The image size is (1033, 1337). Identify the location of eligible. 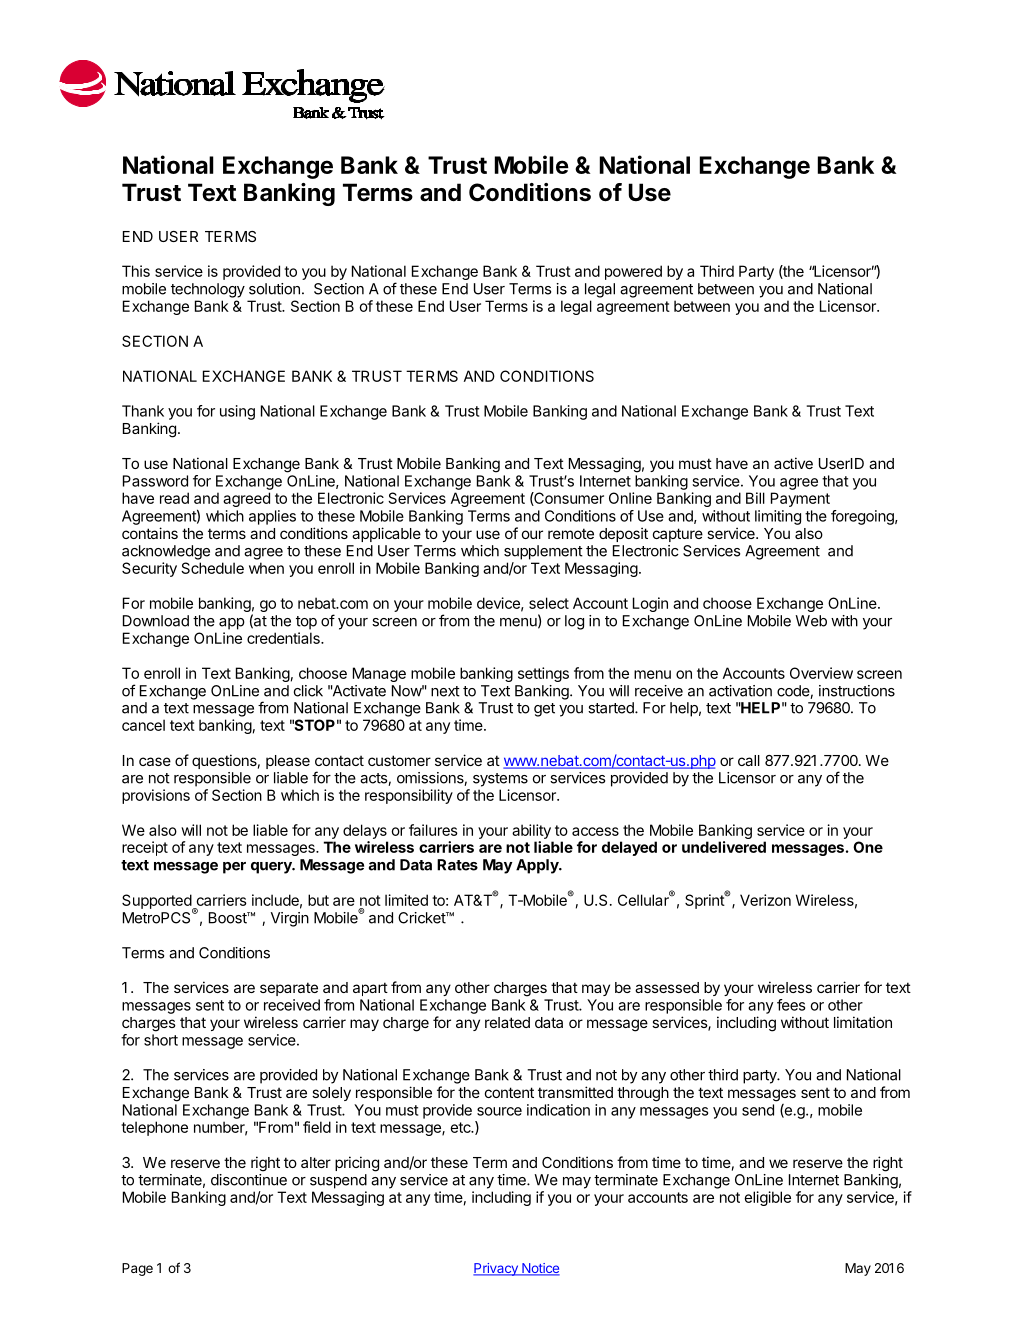
(767, 1198).
